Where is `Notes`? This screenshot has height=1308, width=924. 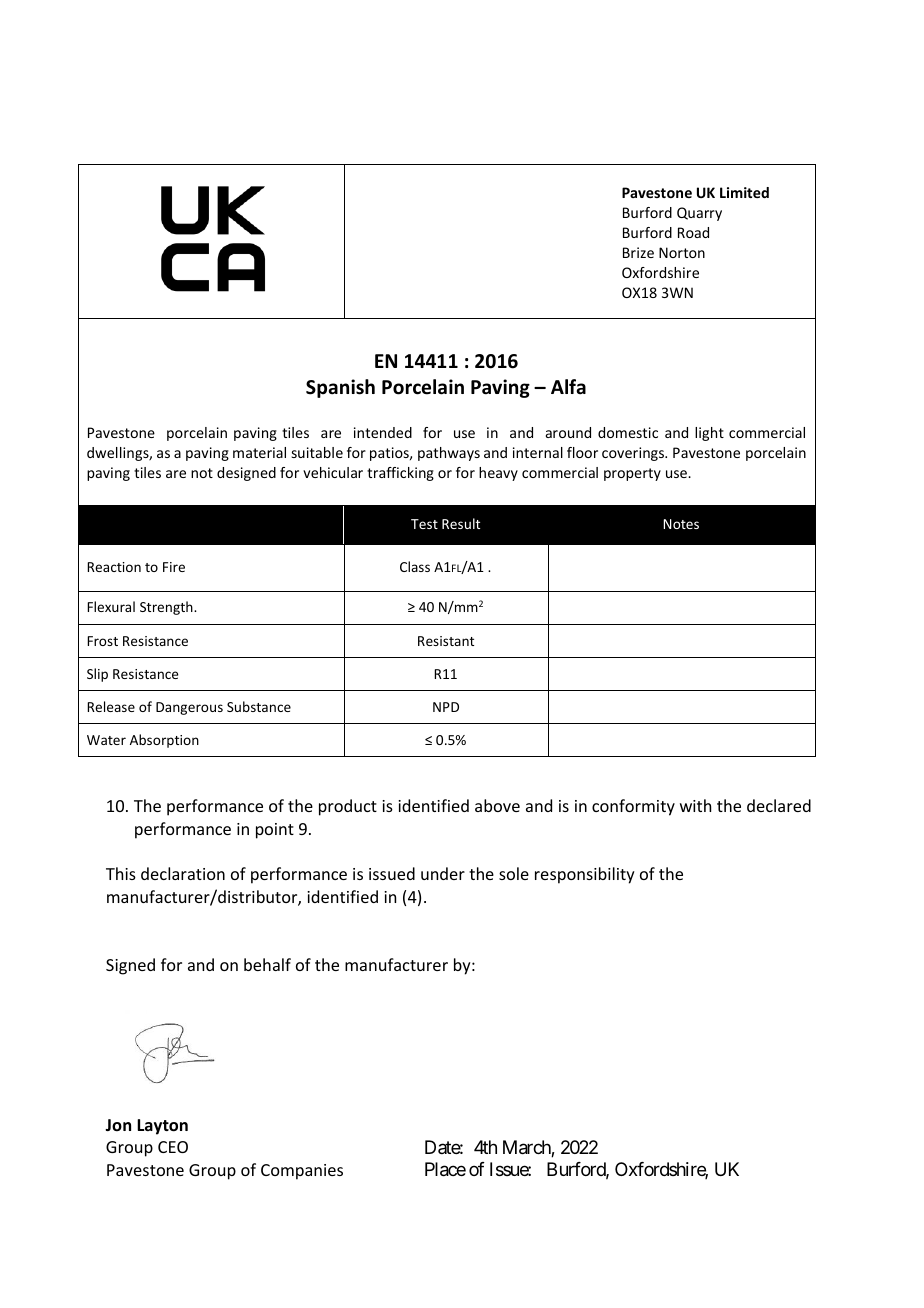 Notes is located at coordinates (681, 524).
